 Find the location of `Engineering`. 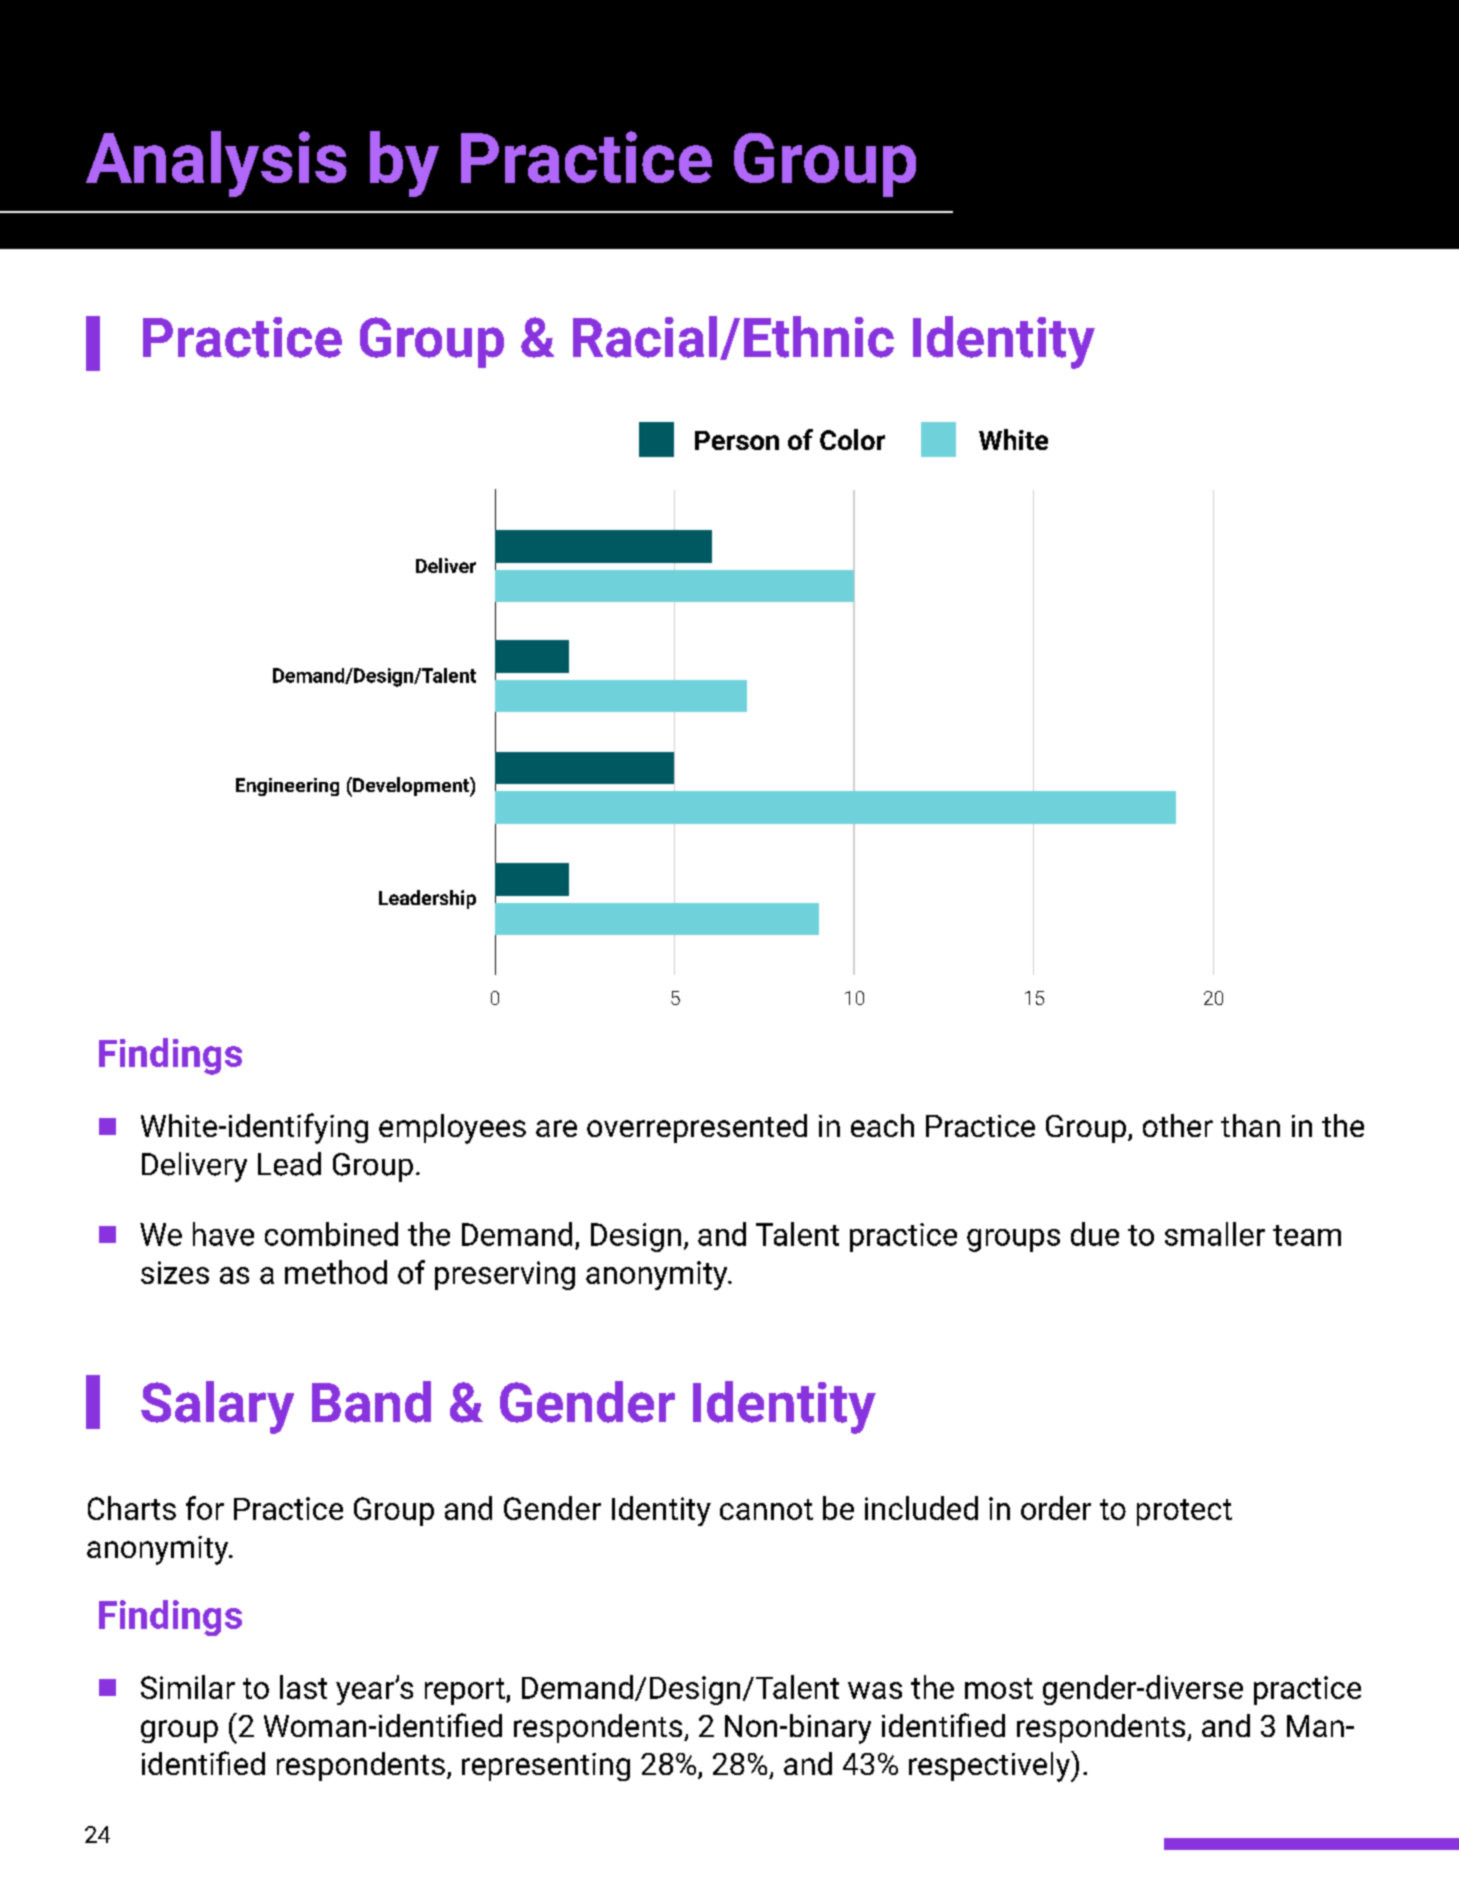

Engineering is located at coordinates (287, 787).
